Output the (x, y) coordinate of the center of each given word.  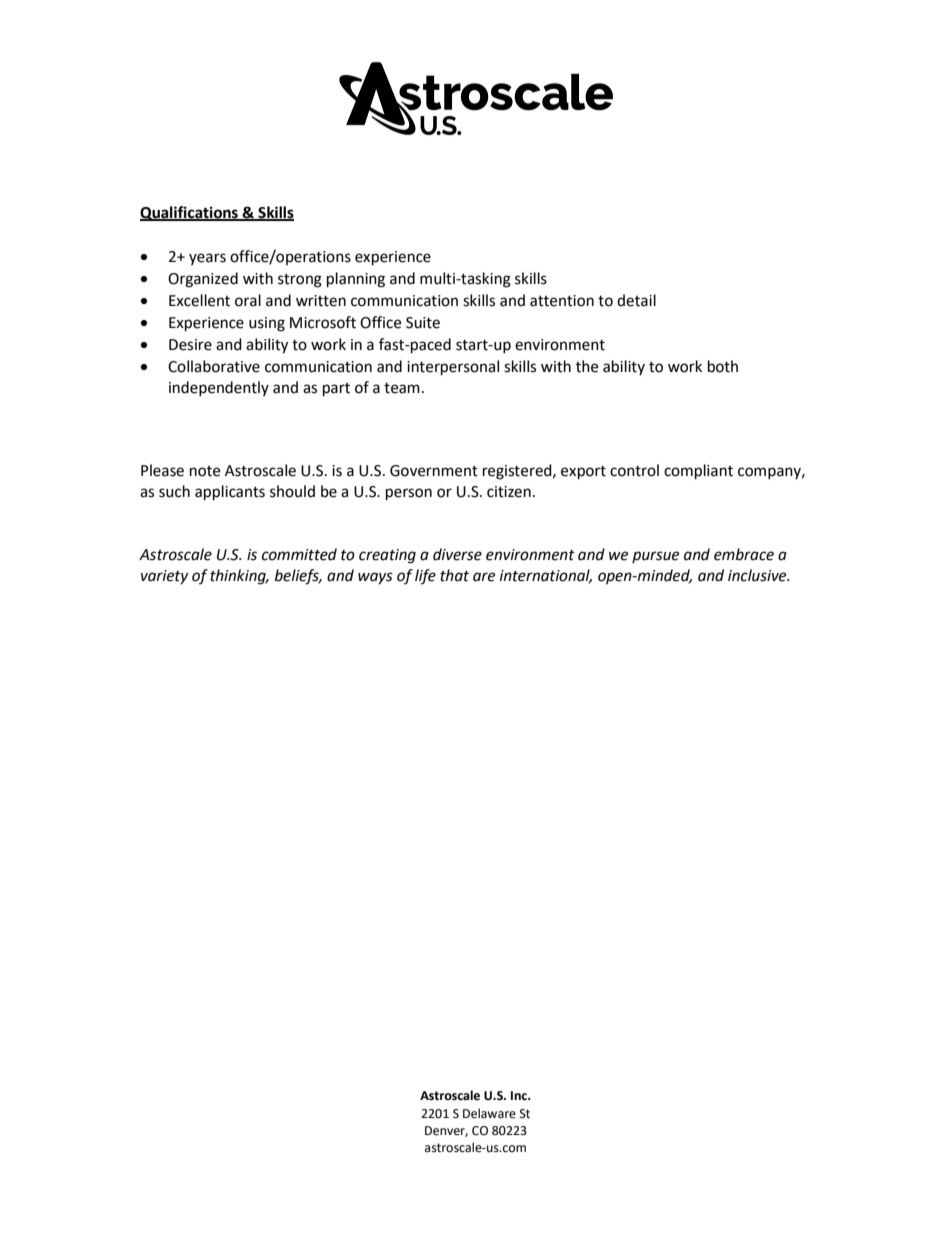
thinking (239, 577)
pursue (655, 557)
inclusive (758, 575)
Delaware (489, 1113)
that (454, 575)
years (207, 259)
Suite (423, 323)
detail (636, 300)
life (425, 576)
